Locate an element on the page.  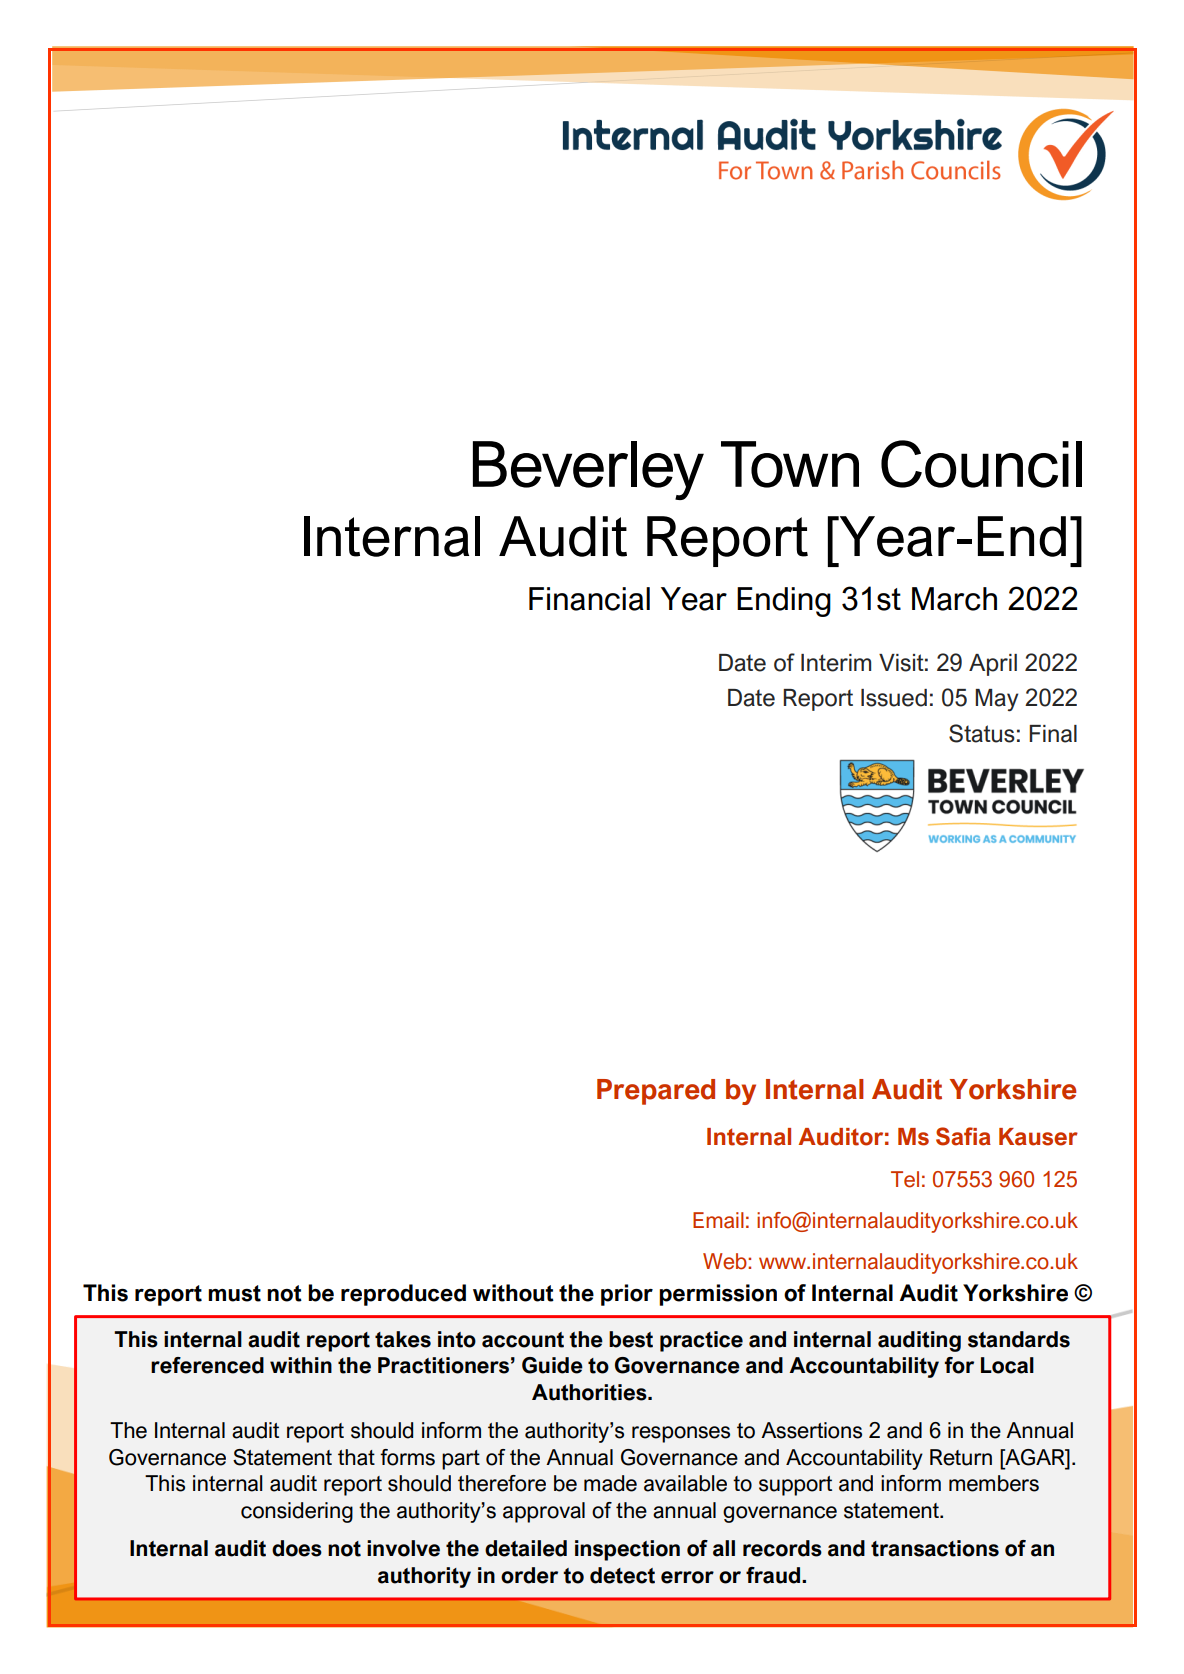
Financial is located at coordinates (589, 599).
